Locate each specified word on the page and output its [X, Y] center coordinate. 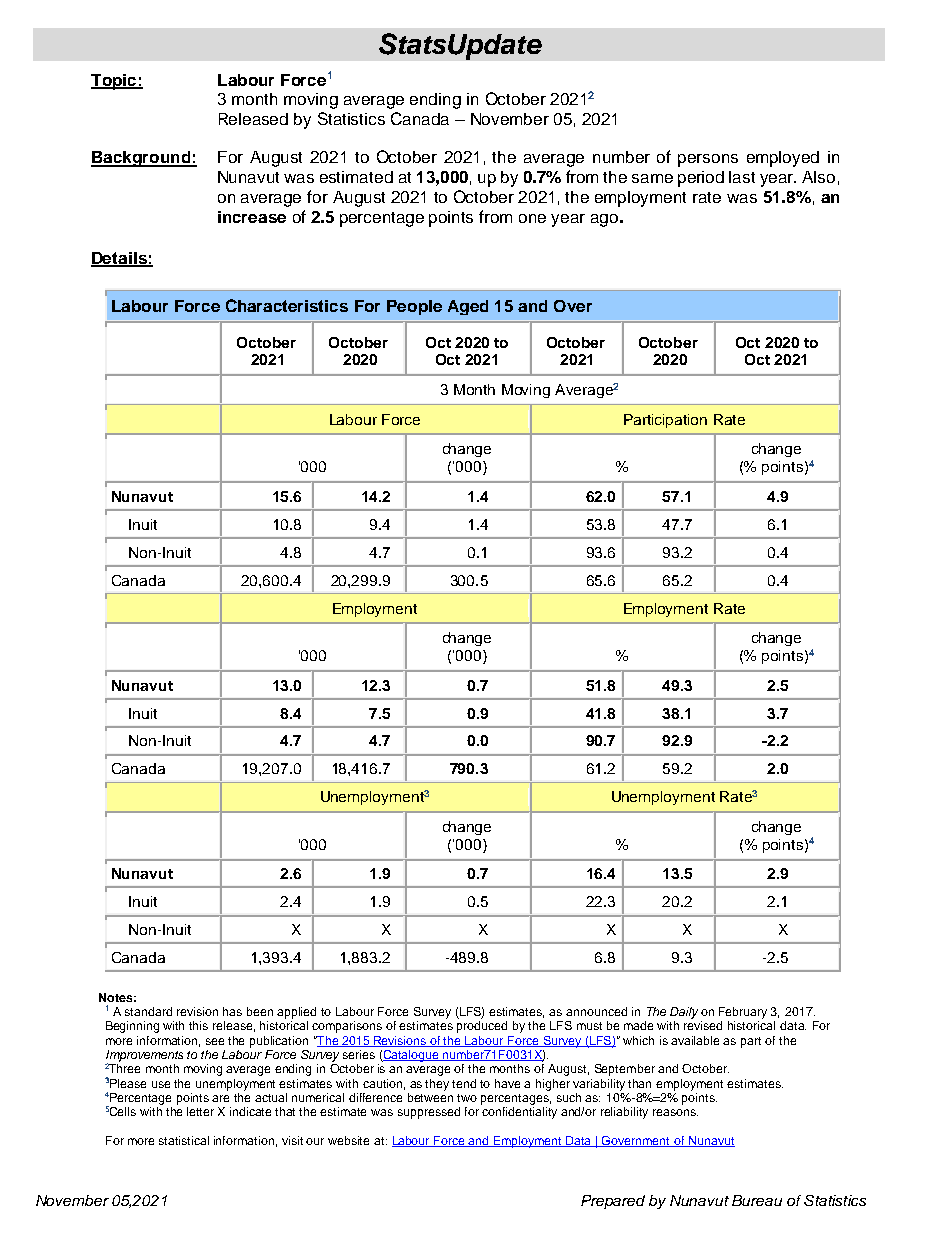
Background [141, 159]
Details [120, 259]
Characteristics [287, 305]
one [532, 218]
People [414, 307]
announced [596, 1011]
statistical [184, 1140]
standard [148, 1011]
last [742, 177]
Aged [468, 307]
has [232, 1011]
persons [708, 160]
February [743, 1013]
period [701, 179]
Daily [684, 1013]
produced [482, 1027]
